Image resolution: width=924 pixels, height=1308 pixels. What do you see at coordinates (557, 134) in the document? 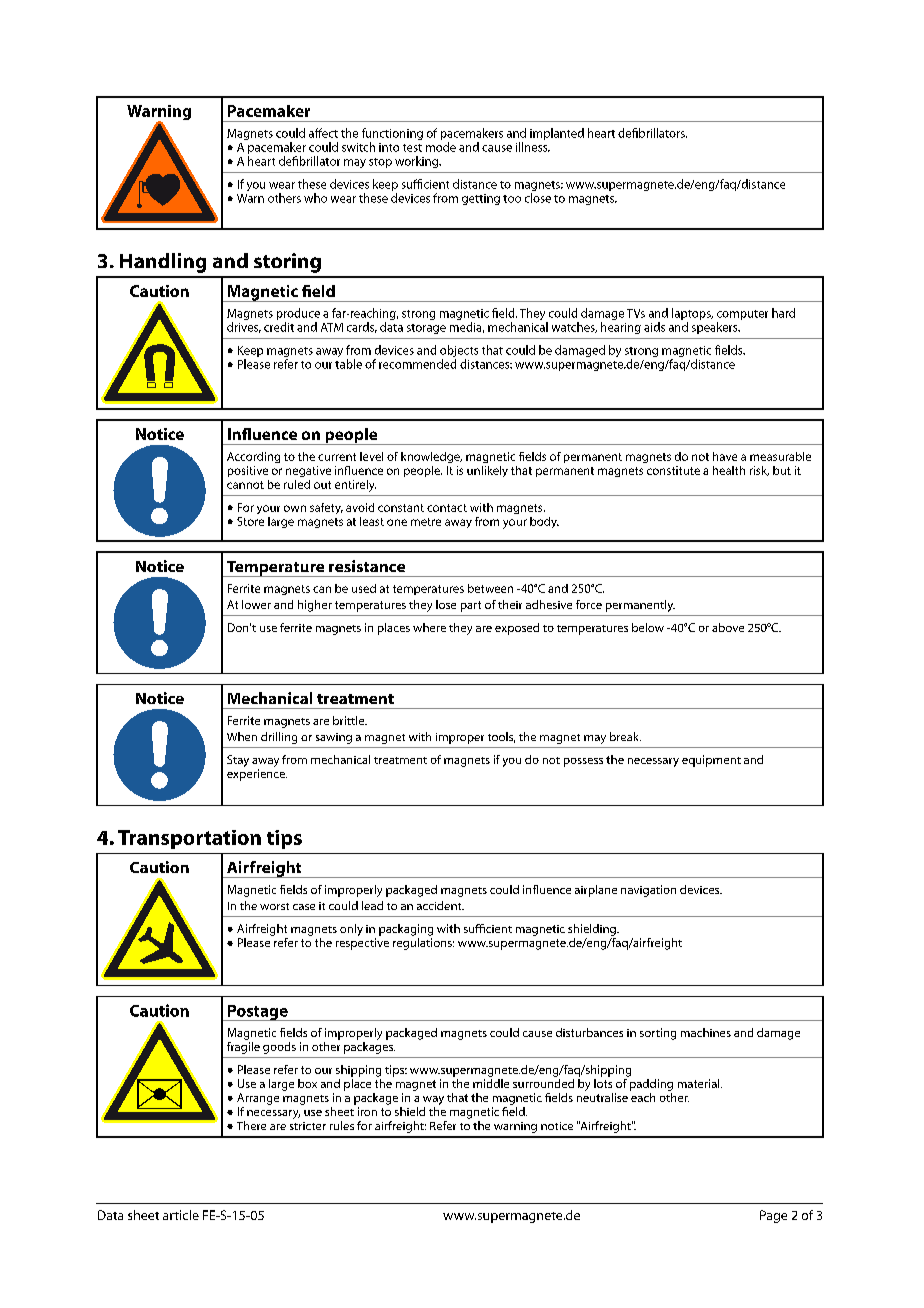
I see `implanted` at bounding box center [557, 134].
